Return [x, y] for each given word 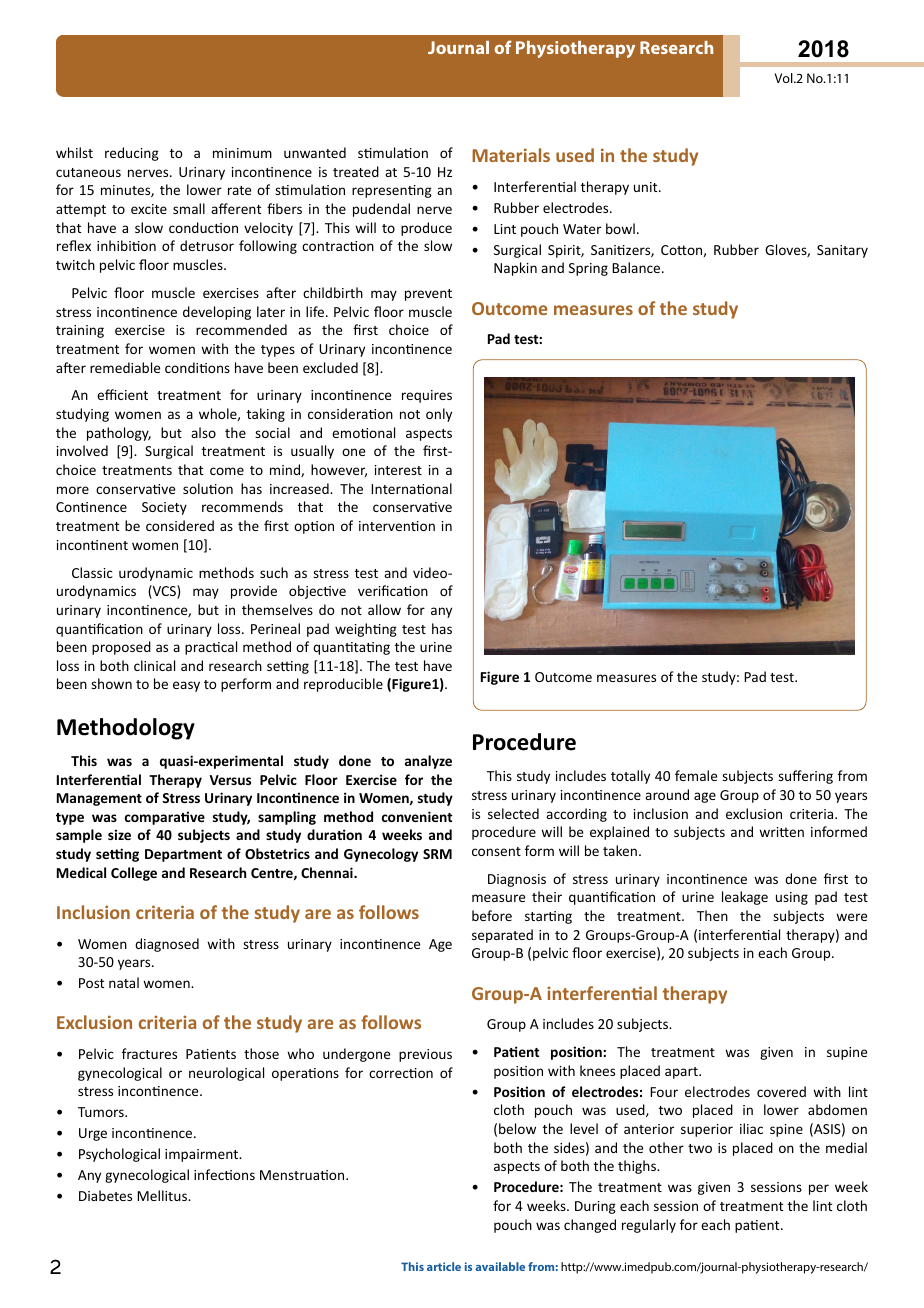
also [203, 432]
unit [647, 187]
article [444, 1266]
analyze [428, 762]
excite [149, 209]
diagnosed [167, 945]
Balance [637, 267]
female [696, 775]
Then [712, 915]
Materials [511, 155]
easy [186, 686]
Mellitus [163, 1195]
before [492, 915]
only [439, 415]
